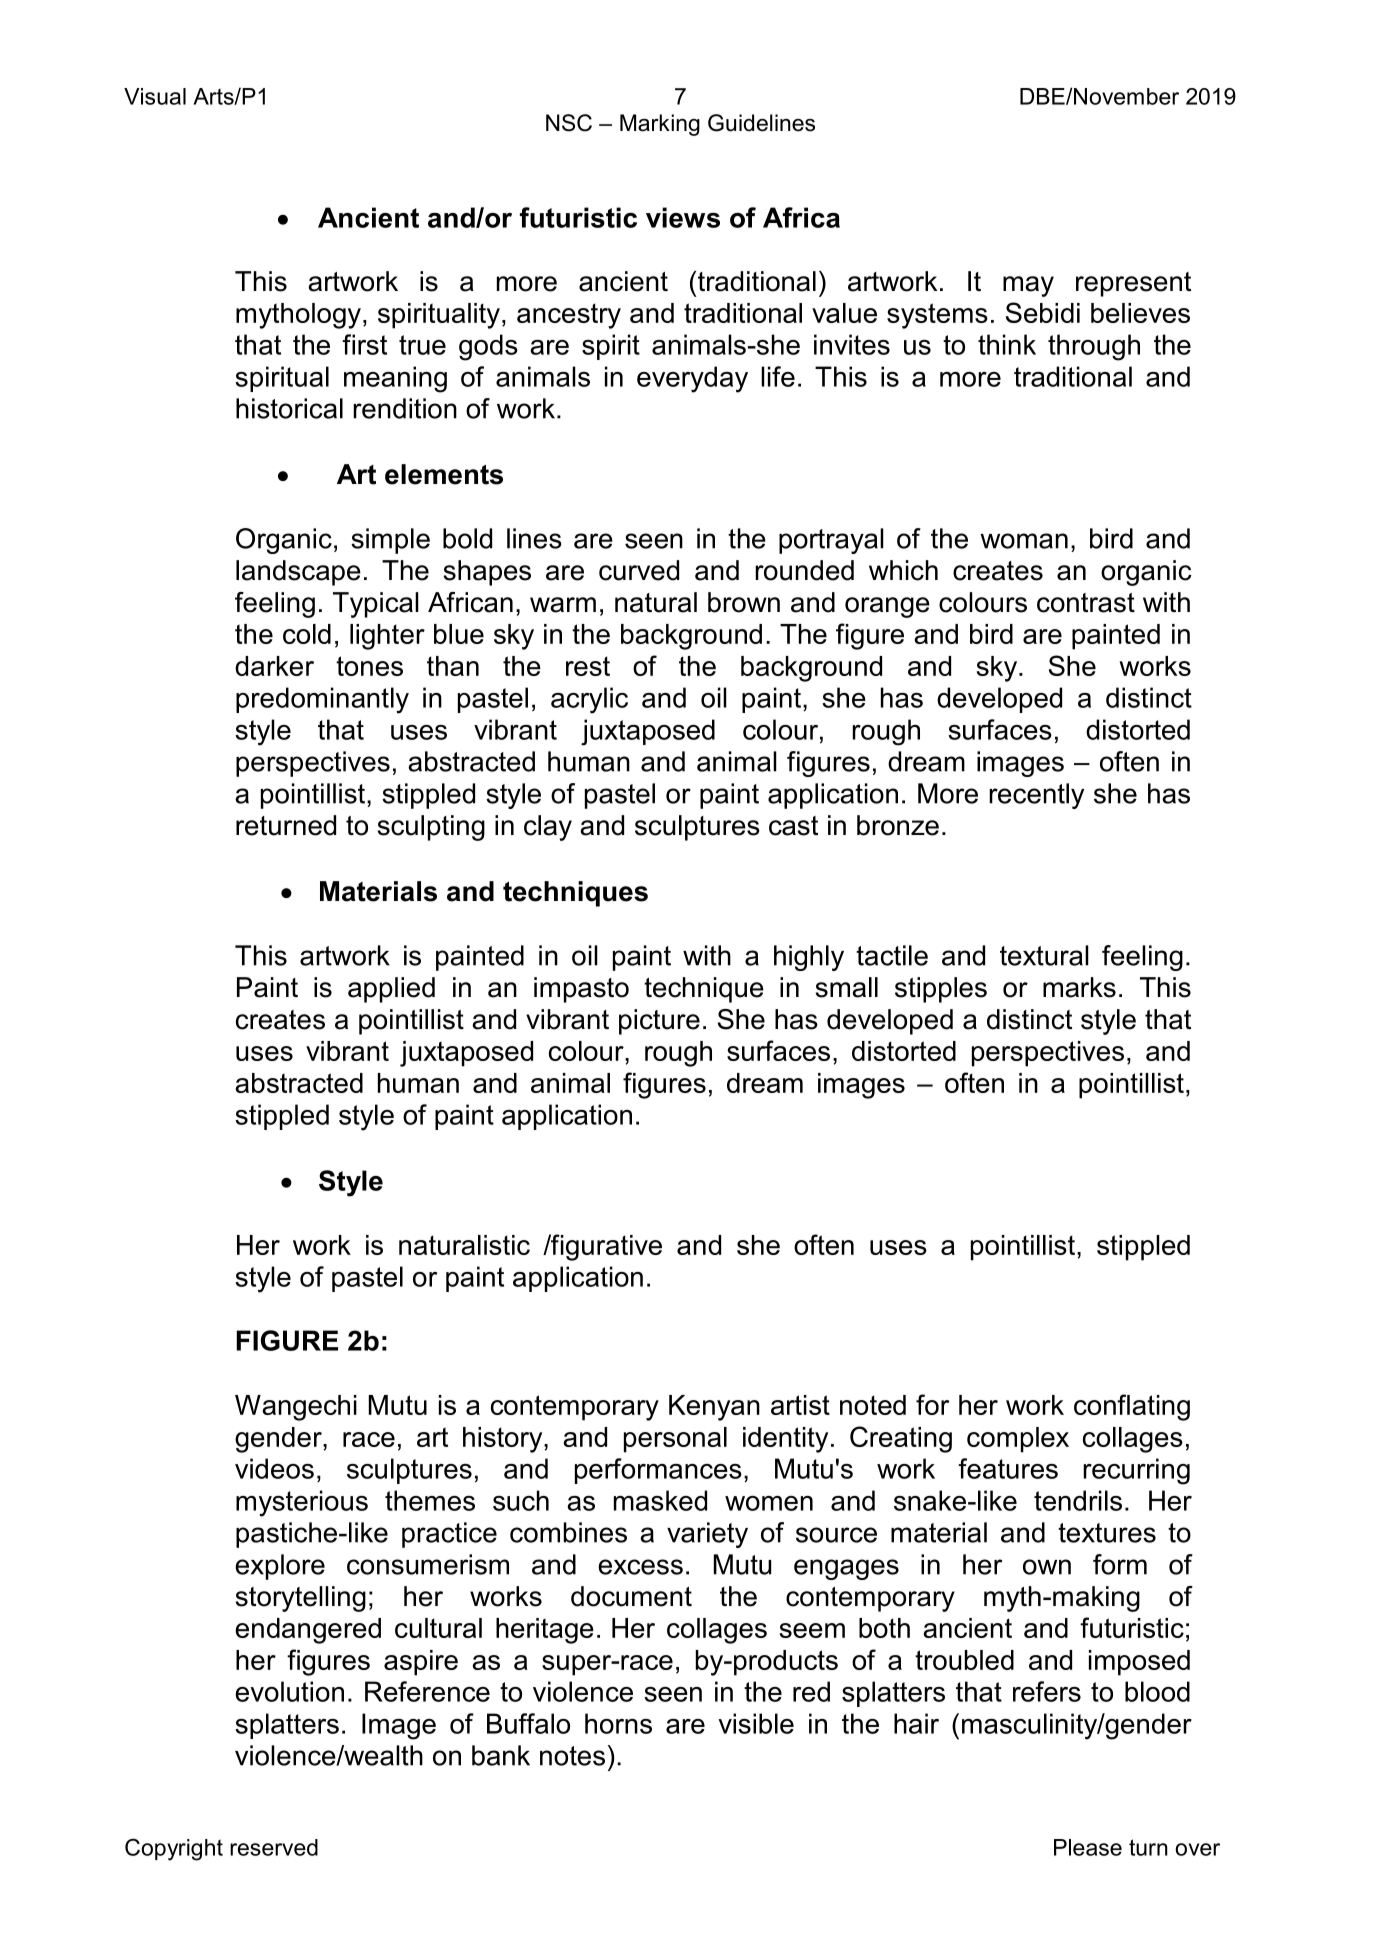 This document has width=1374, height=1944. What do you see at coordinates (659, 1022) in the document?
I see `picture` at bounding box center [659, 1022].
